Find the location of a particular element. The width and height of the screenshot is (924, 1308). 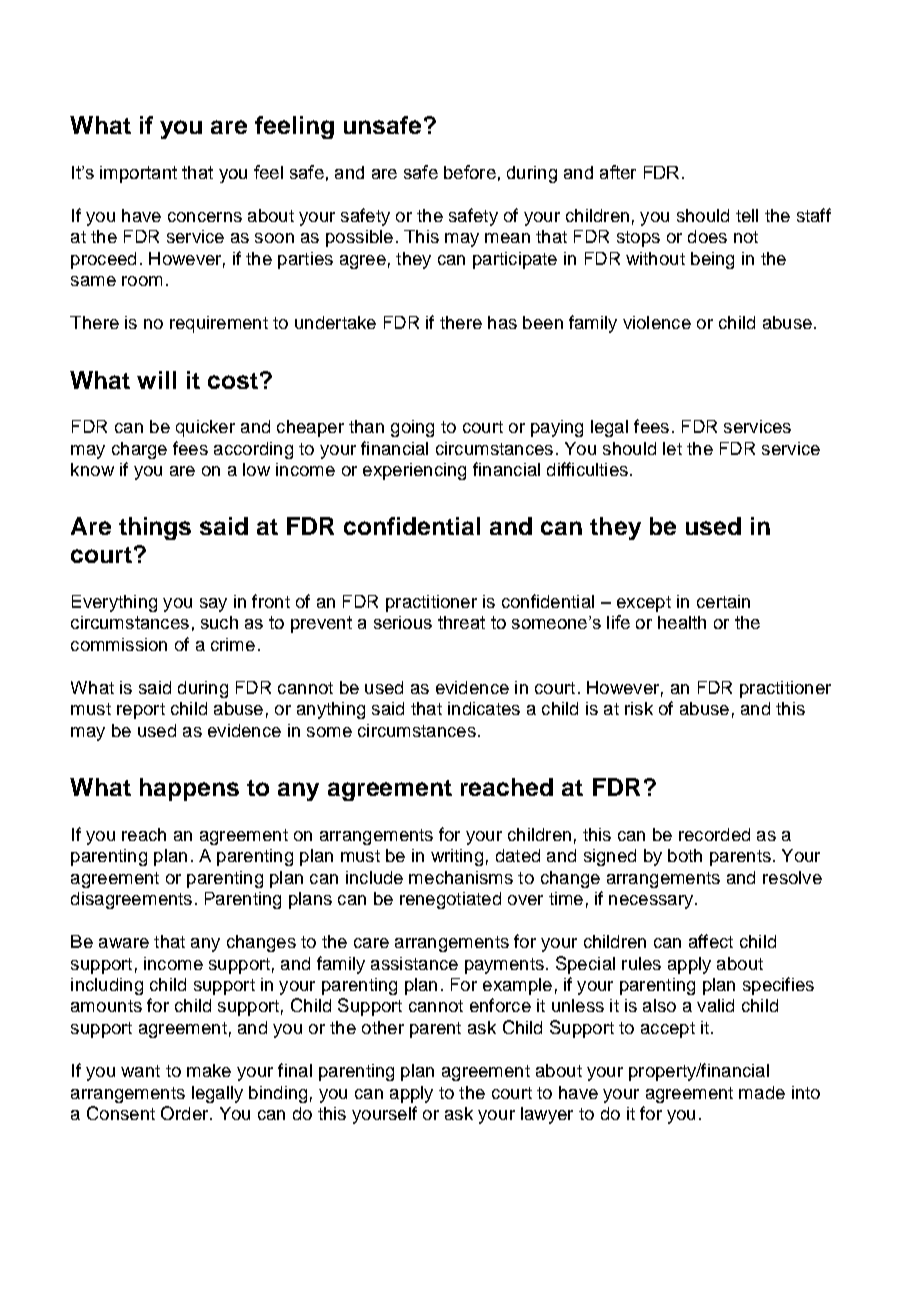

made is located at coordinates (762, 1092).
